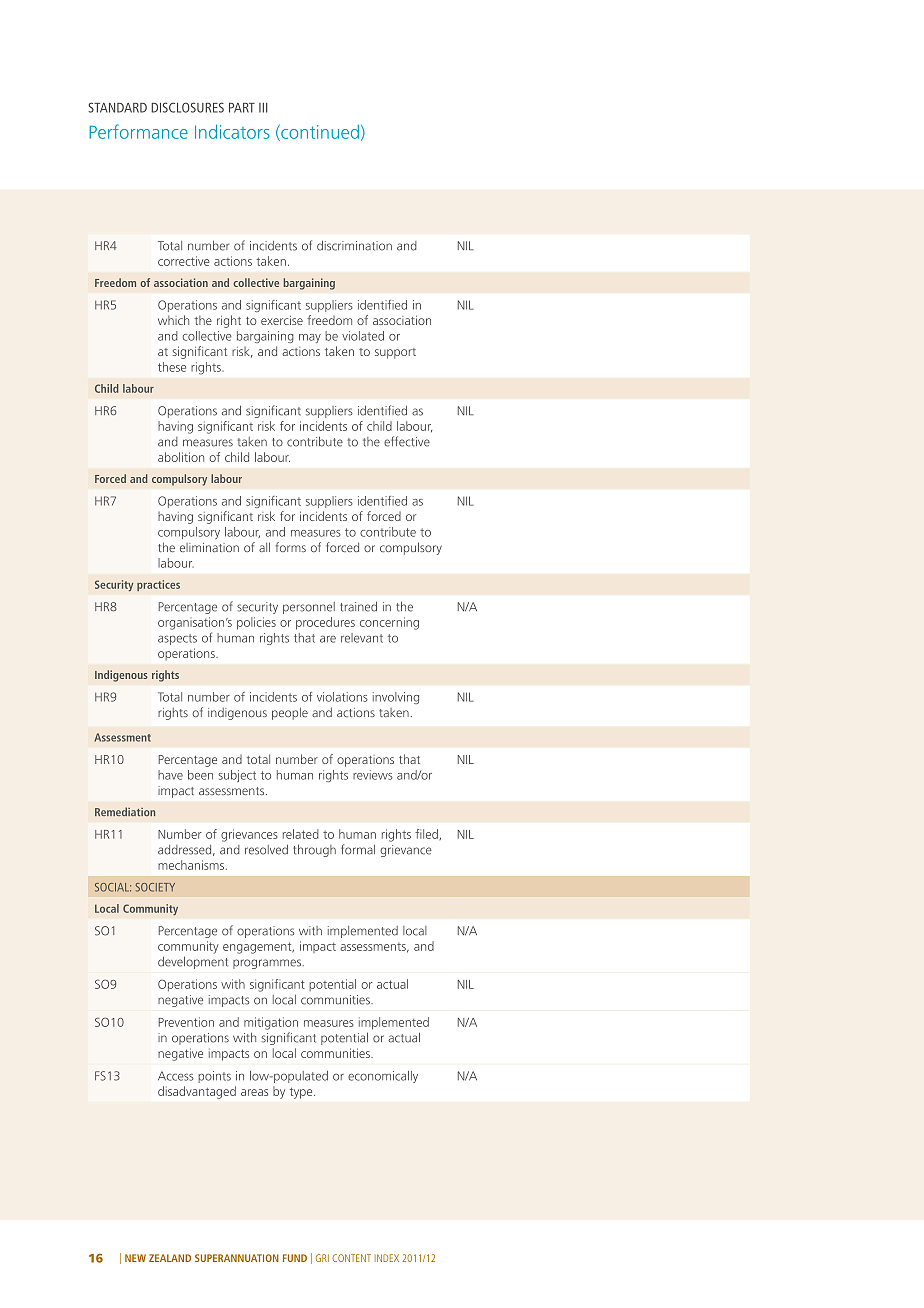 The image size is (924, 1308). I want to click on aspects, so click(177, 639).
